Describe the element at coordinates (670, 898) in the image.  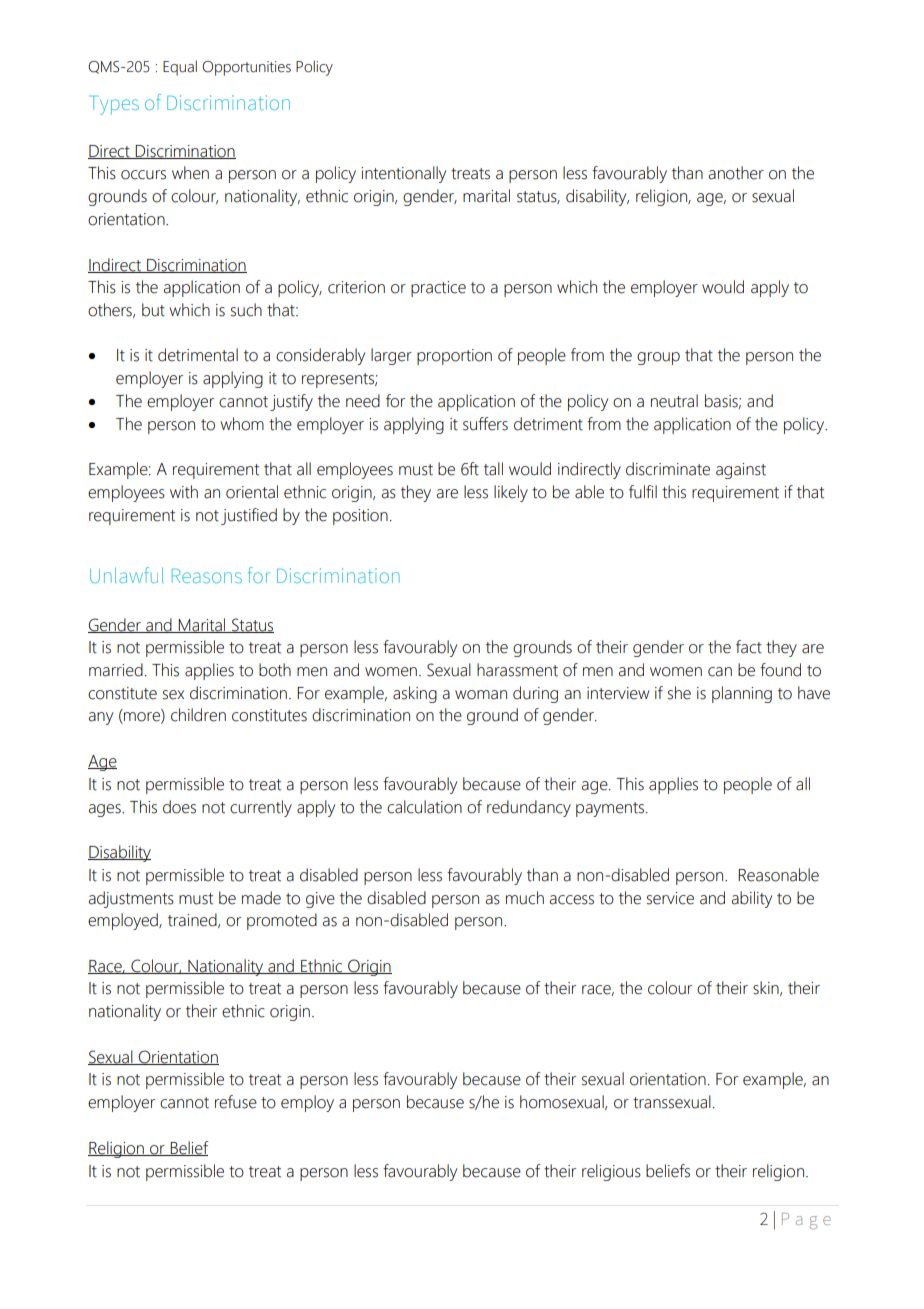
I see `service` at that location.
